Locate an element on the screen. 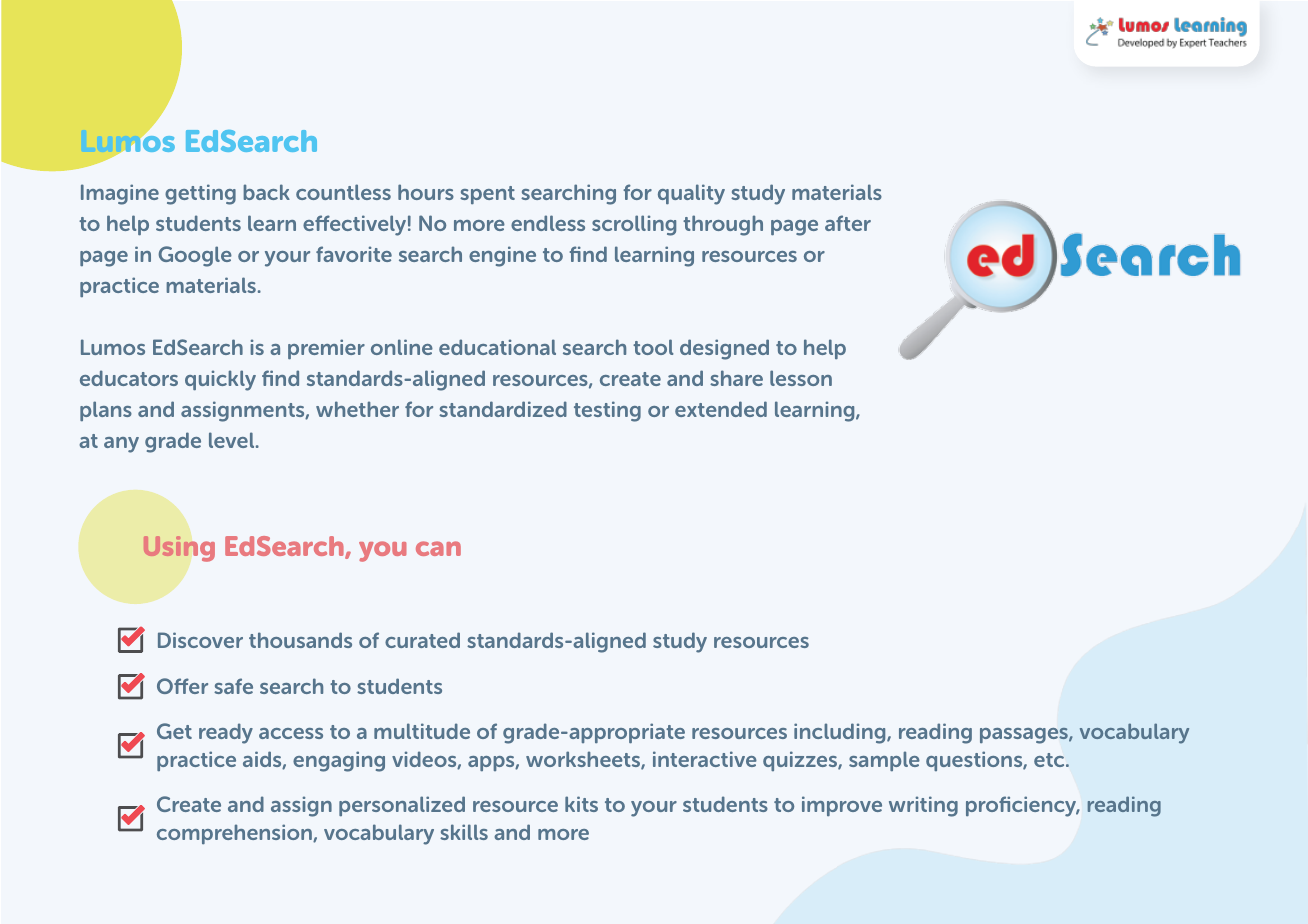 This screenshot has width=1308, height=924. curated is located at coordinates (422, 640).
